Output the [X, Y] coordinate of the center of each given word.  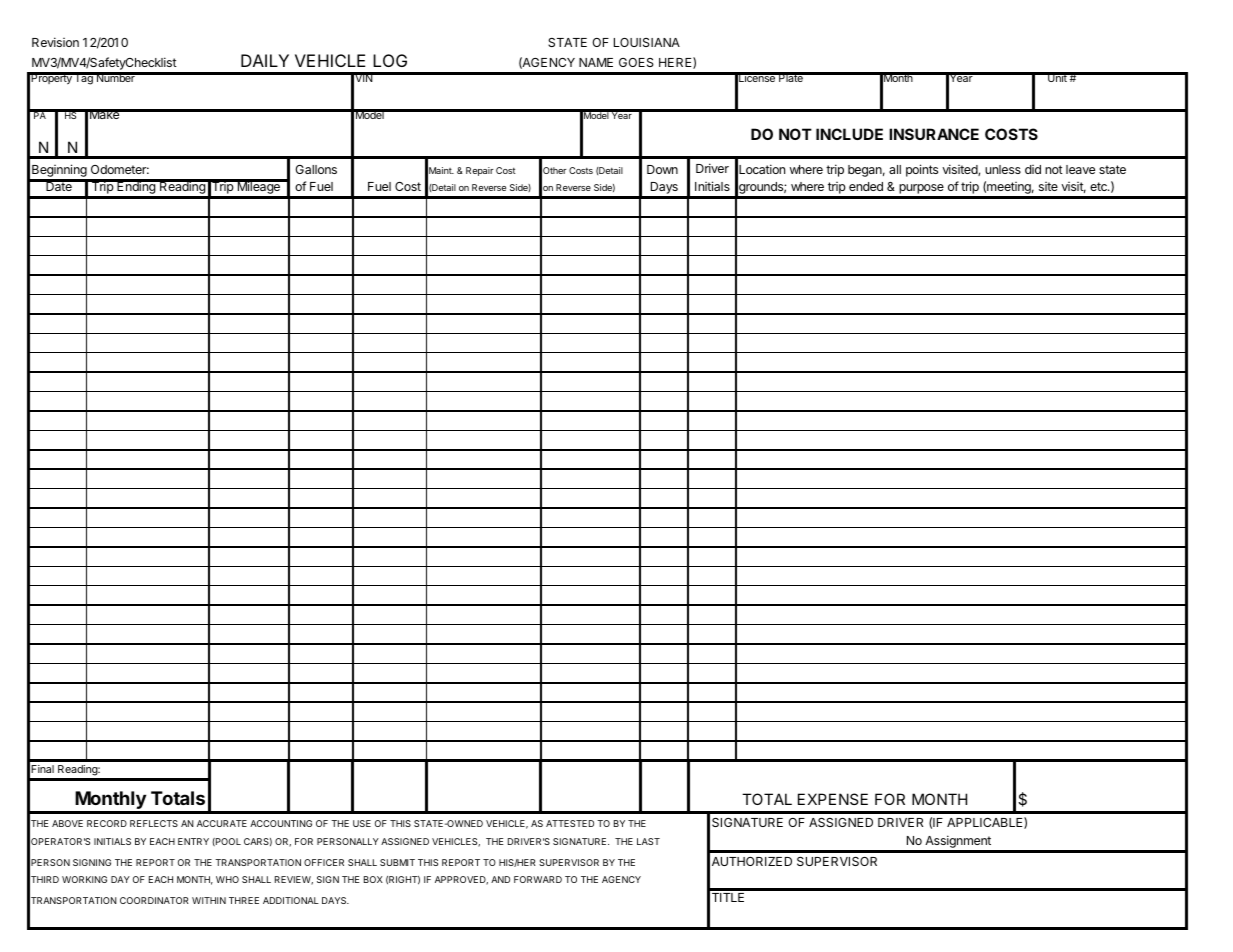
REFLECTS [154, 823]
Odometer [120, 169]
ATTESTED [570, 823]
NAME [596, 62]
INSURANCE [934, 134]
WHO [227, 879]
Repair [480, 171]
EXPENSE [833, 799]
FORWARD [538, 879]
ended [866, 186]
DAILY [265, 60]
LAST [648, 841]
